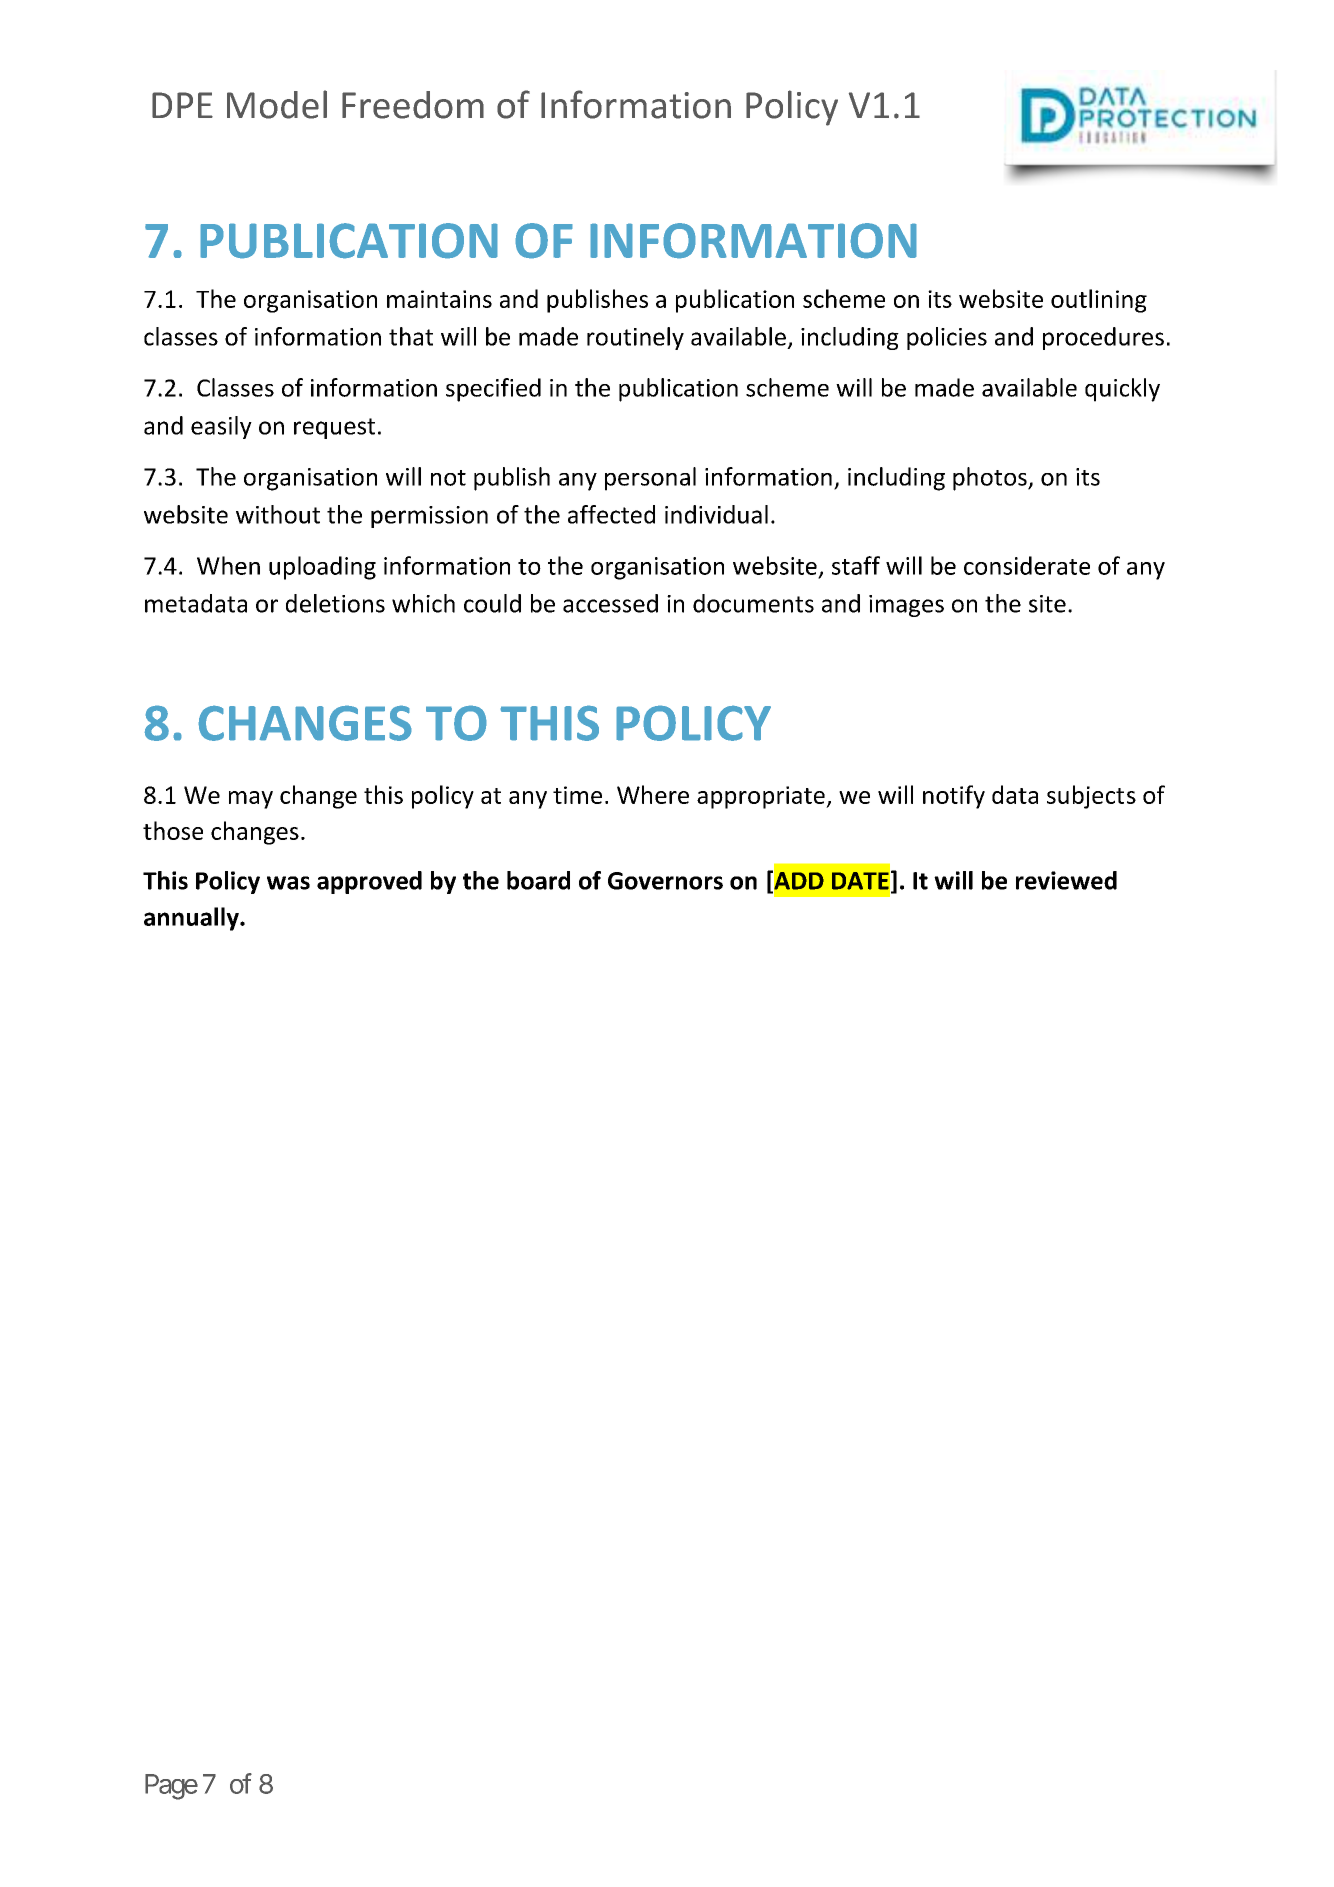  Describe the element at coordinates (334, 428) in the page. I see `request` at that location.
